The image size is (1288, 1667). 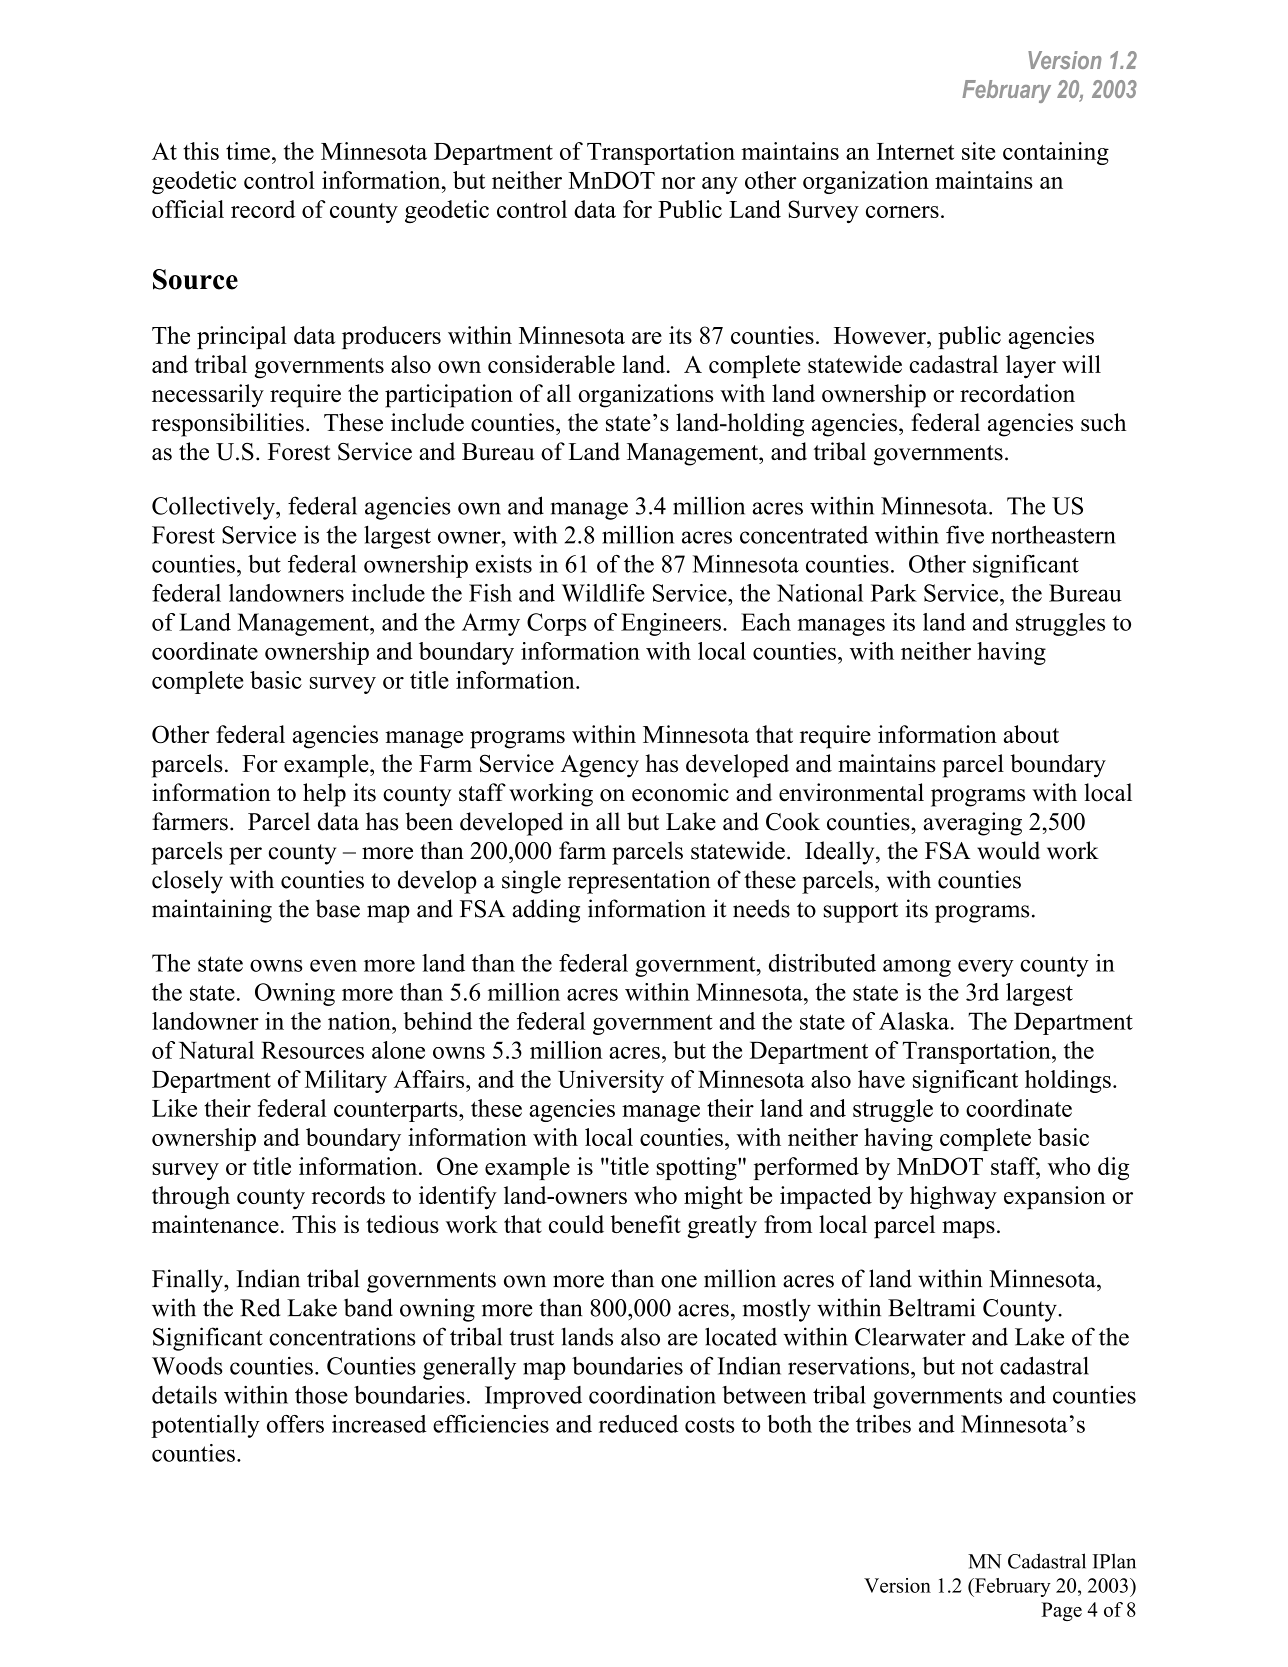 I want to click on offers, so click(x=295, y=1424).
